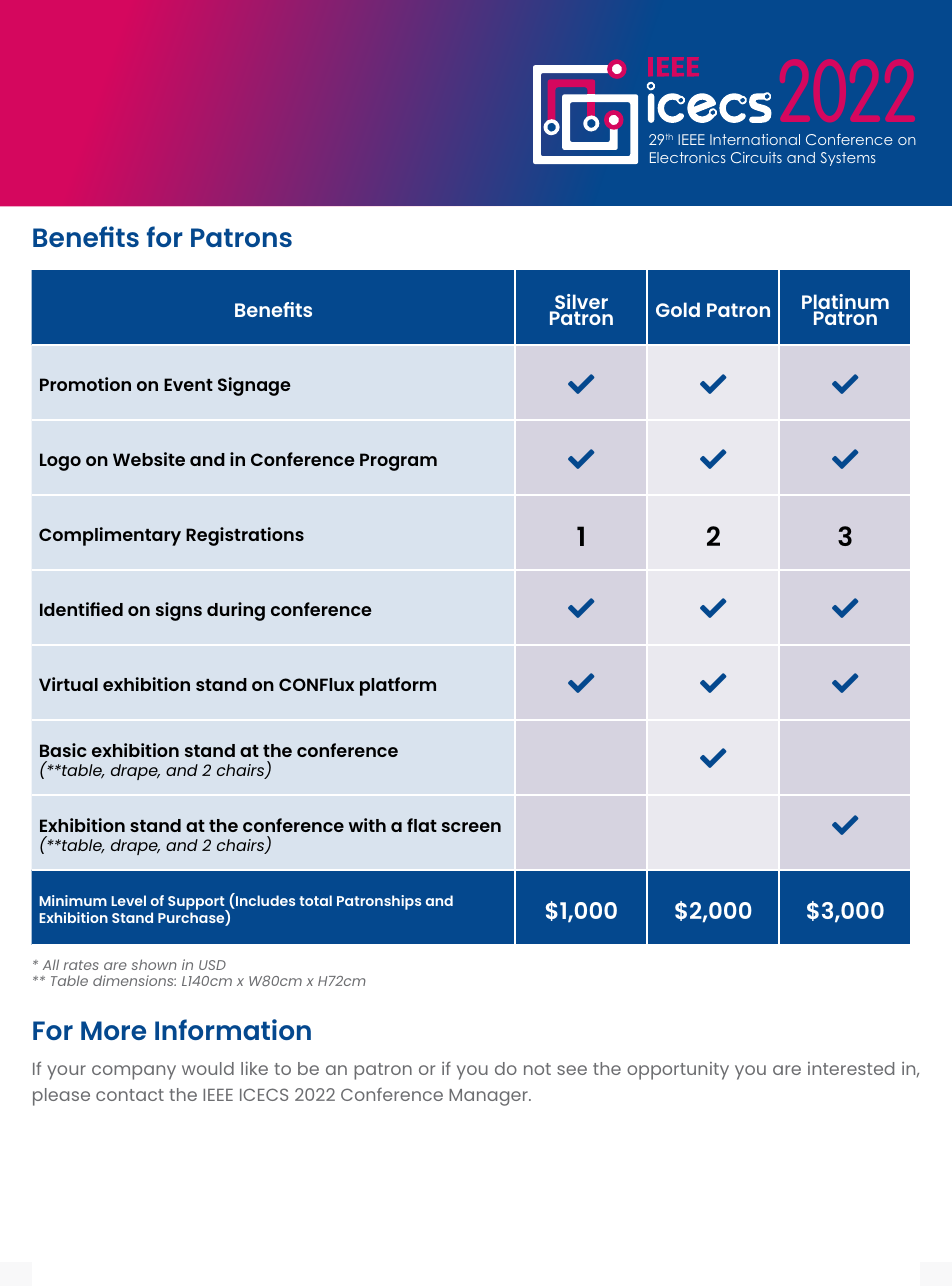  I want to click on company, so click(134, 1072).
